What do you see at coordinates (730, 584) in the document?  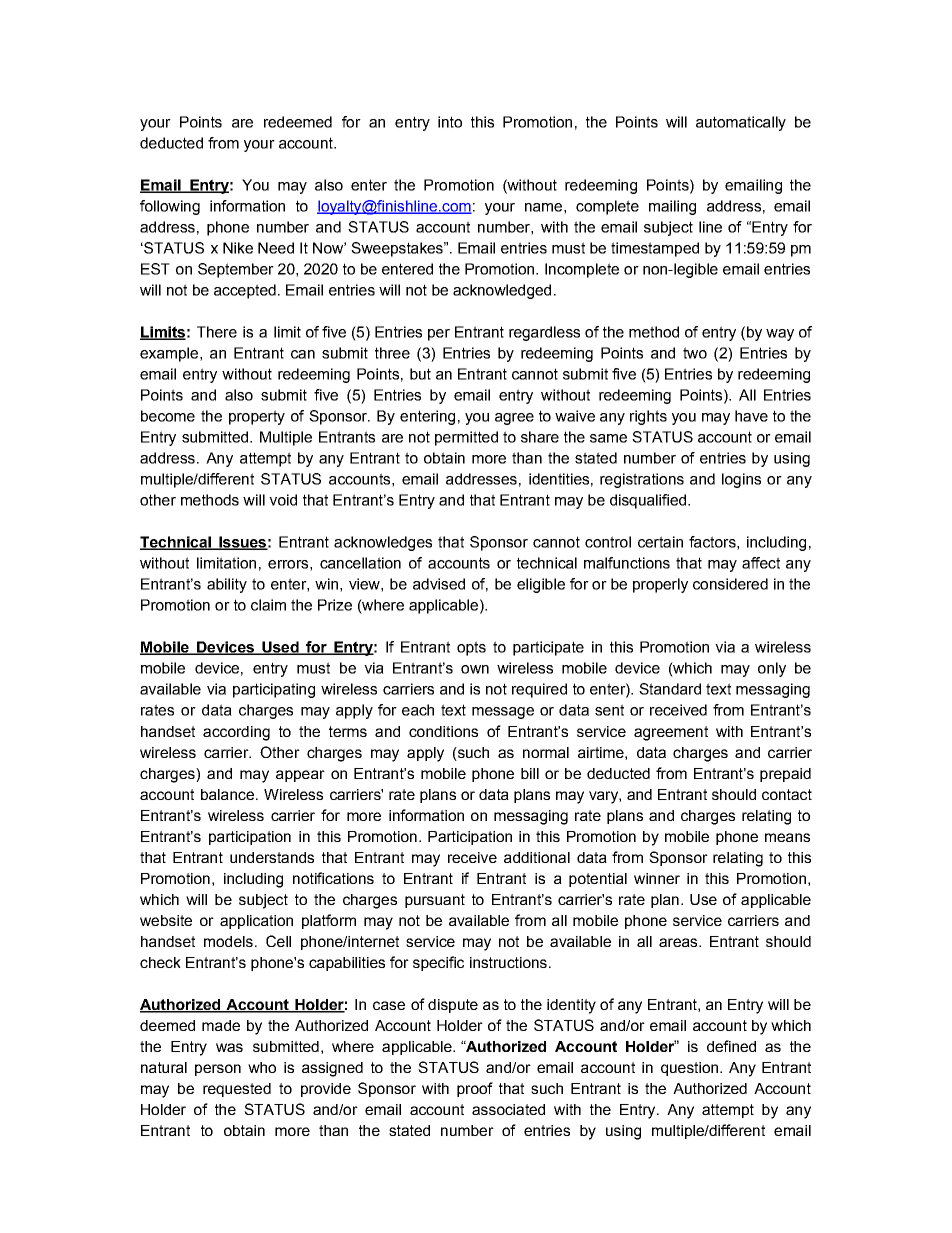 I see `considered` at bounding box center [730, 584].
